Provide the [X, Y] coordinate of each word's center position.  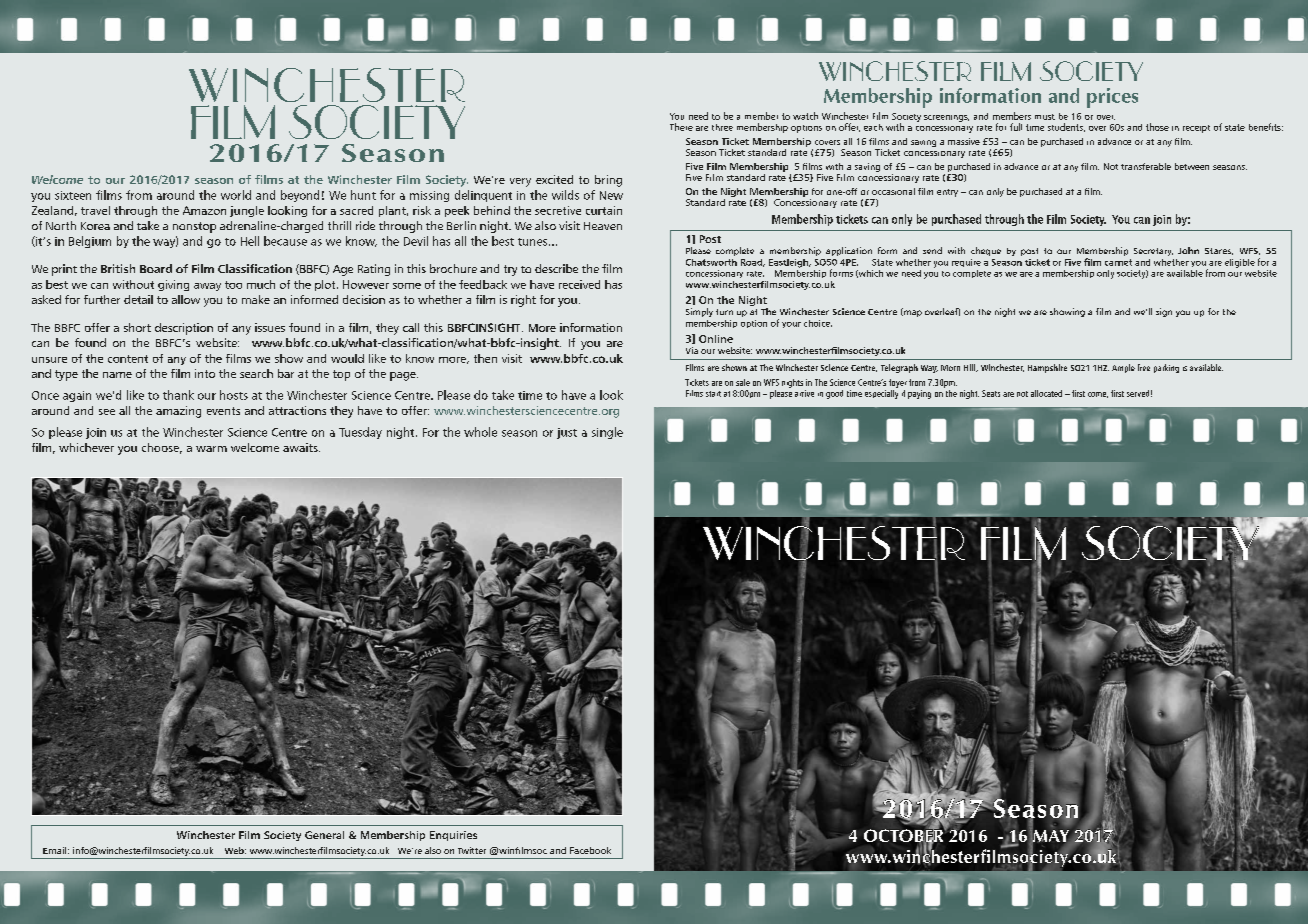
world [236, 195]
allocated [1046, 393]
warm [211, 449]
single [607, 433]
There [681, 127]
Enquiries [453, 836]
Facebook [590, 850]
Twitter [472, 850]
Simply [699, 312]
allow [186, 299]
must [1045, 117]
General [324, 835]
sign [1164, 312]
